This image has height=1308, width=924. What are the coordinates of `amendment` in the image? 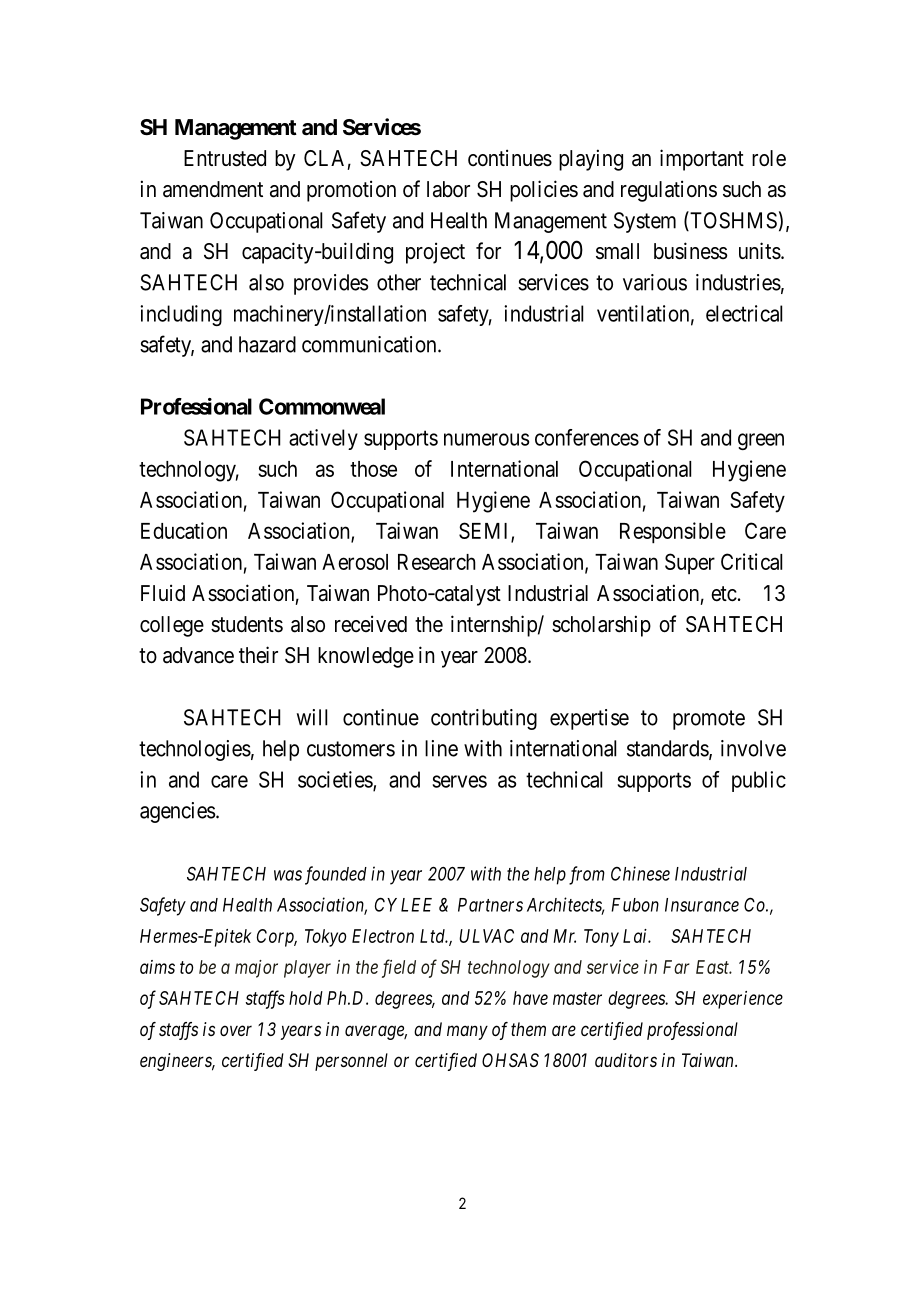 It's located at (213, 189).
